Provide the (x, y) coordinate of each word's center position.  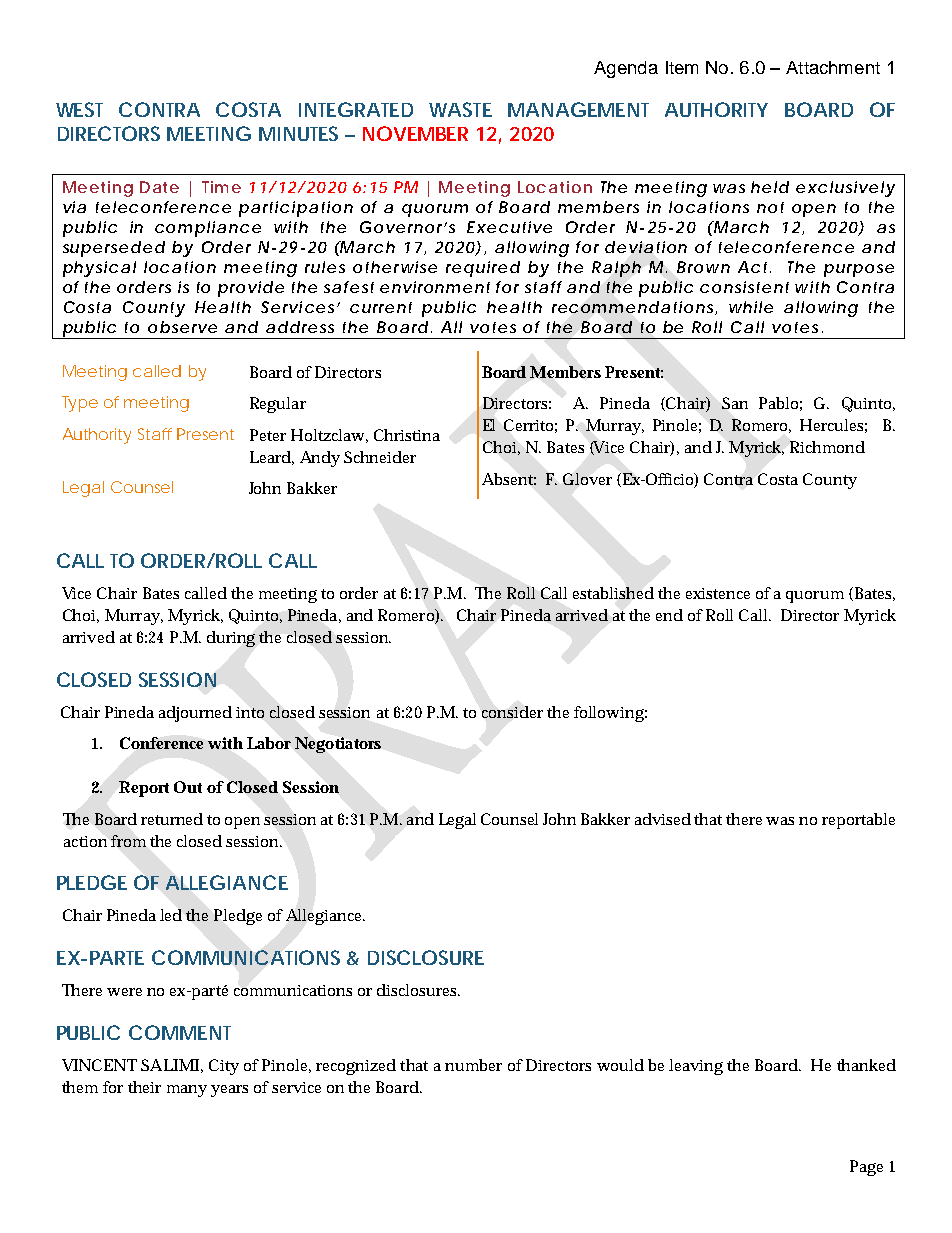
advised (663, 819)
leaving (696, 1067)
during (231, 639)
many (187, 1091)
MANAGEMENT (578, 109)
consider (512, 712)
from (128, 841)
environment (435, 287)
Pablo (780, 404)
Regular (278, 405)
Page (866, 1168)
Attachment (833, 67)
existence (718, 593)
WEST (79, 109)
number (473, 1065)
